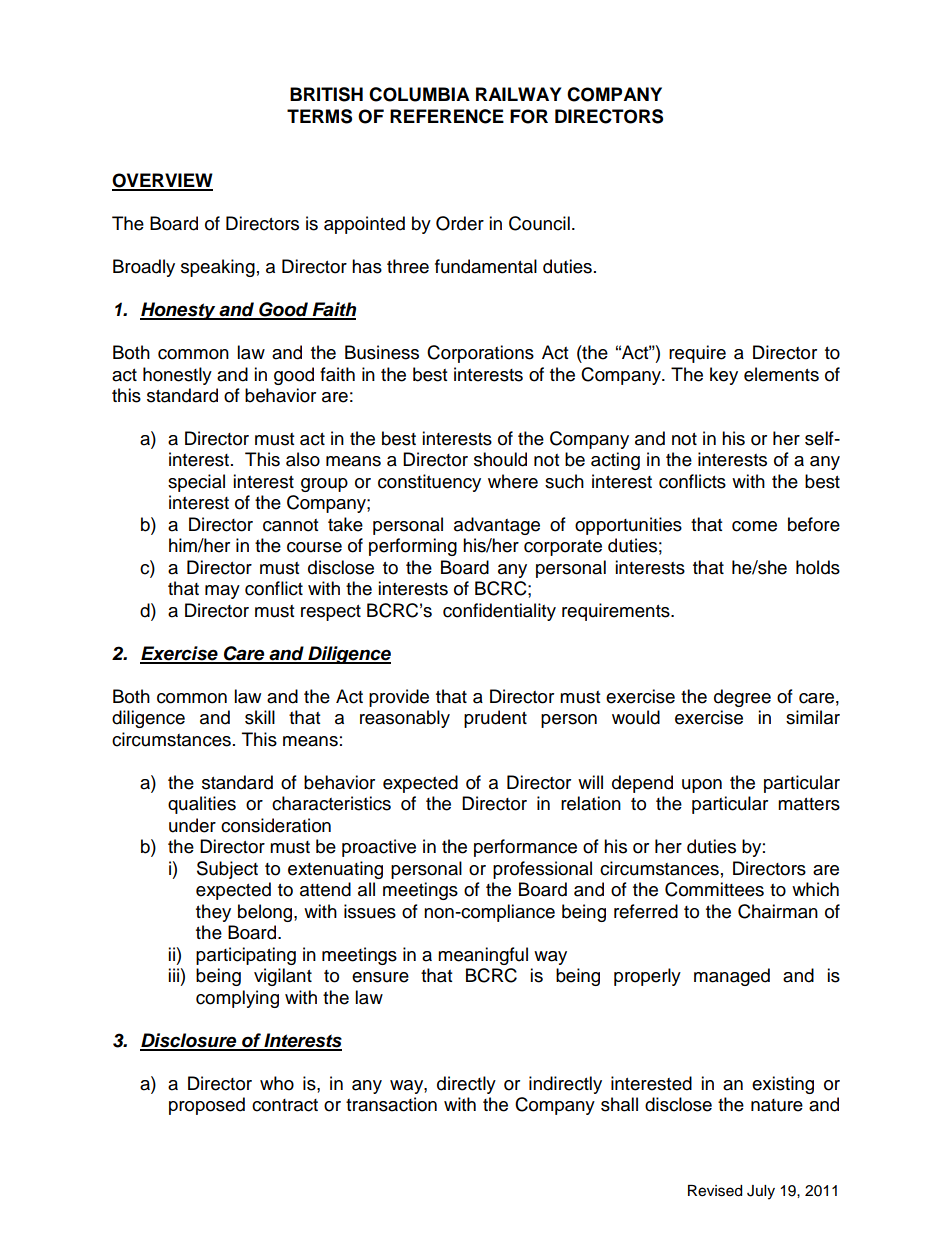 The width and height of the image is (952, 1233). I want to click on proposed, so click(207, 1106).
